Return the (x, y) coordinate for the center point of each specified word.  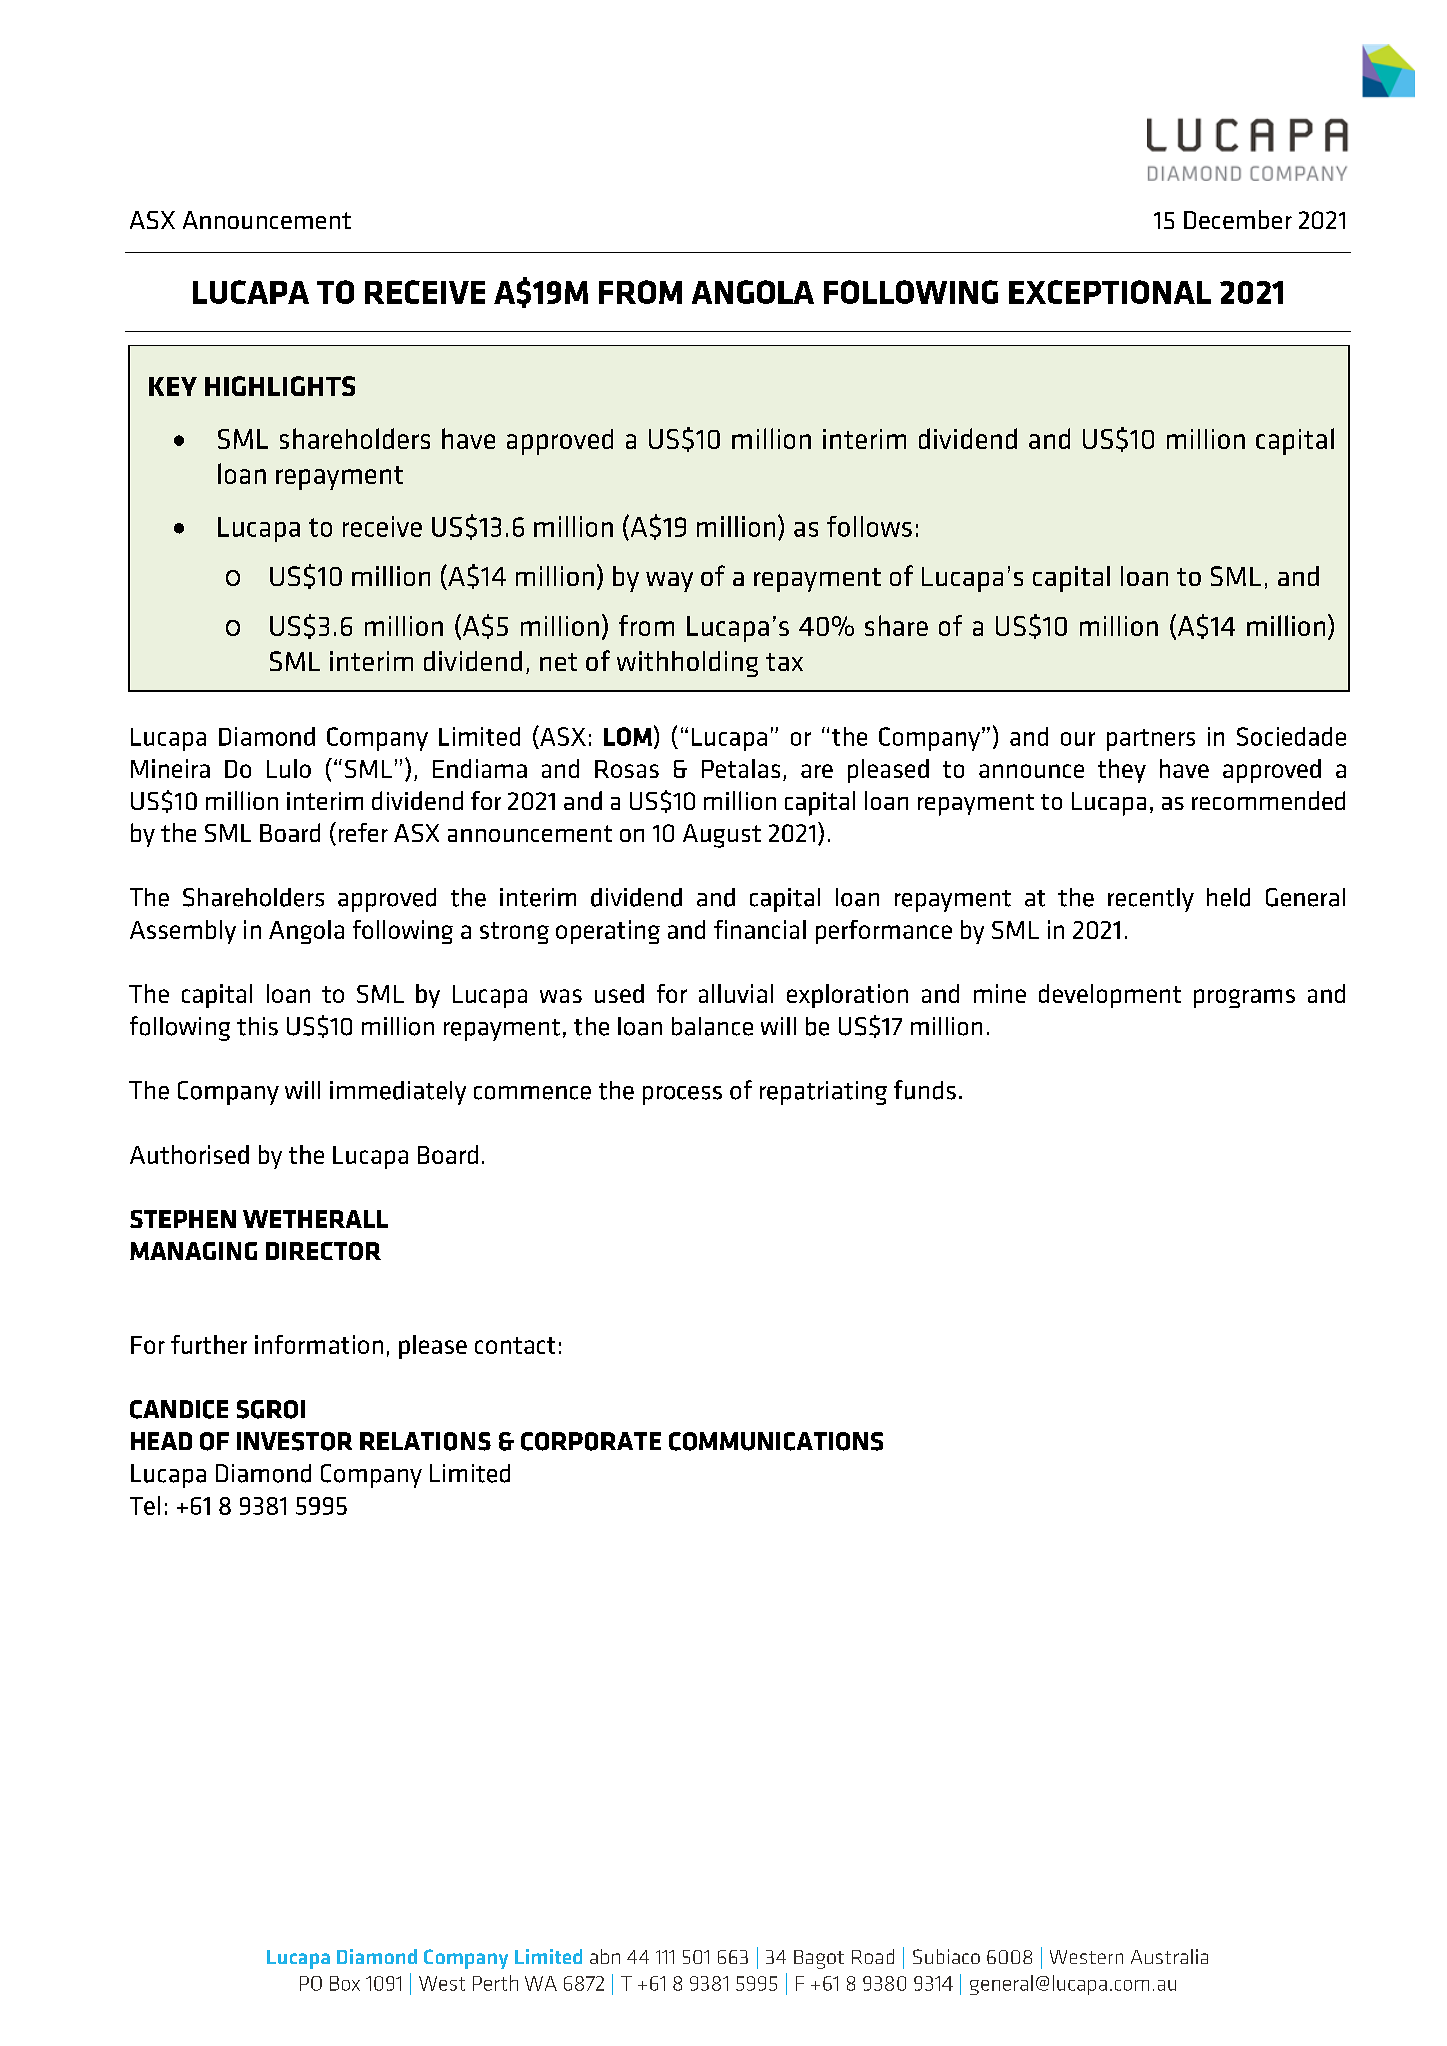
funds (925, 1090)
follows (869, 526)
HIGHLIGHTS (280, 386)
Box (345, 1983)
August (722, 836)
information (319, 1344)
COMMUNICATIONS (776, 1441)
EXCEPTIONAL (1110, 292)
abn (605, 1956)
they (1122, 771)
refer (363, 832)
